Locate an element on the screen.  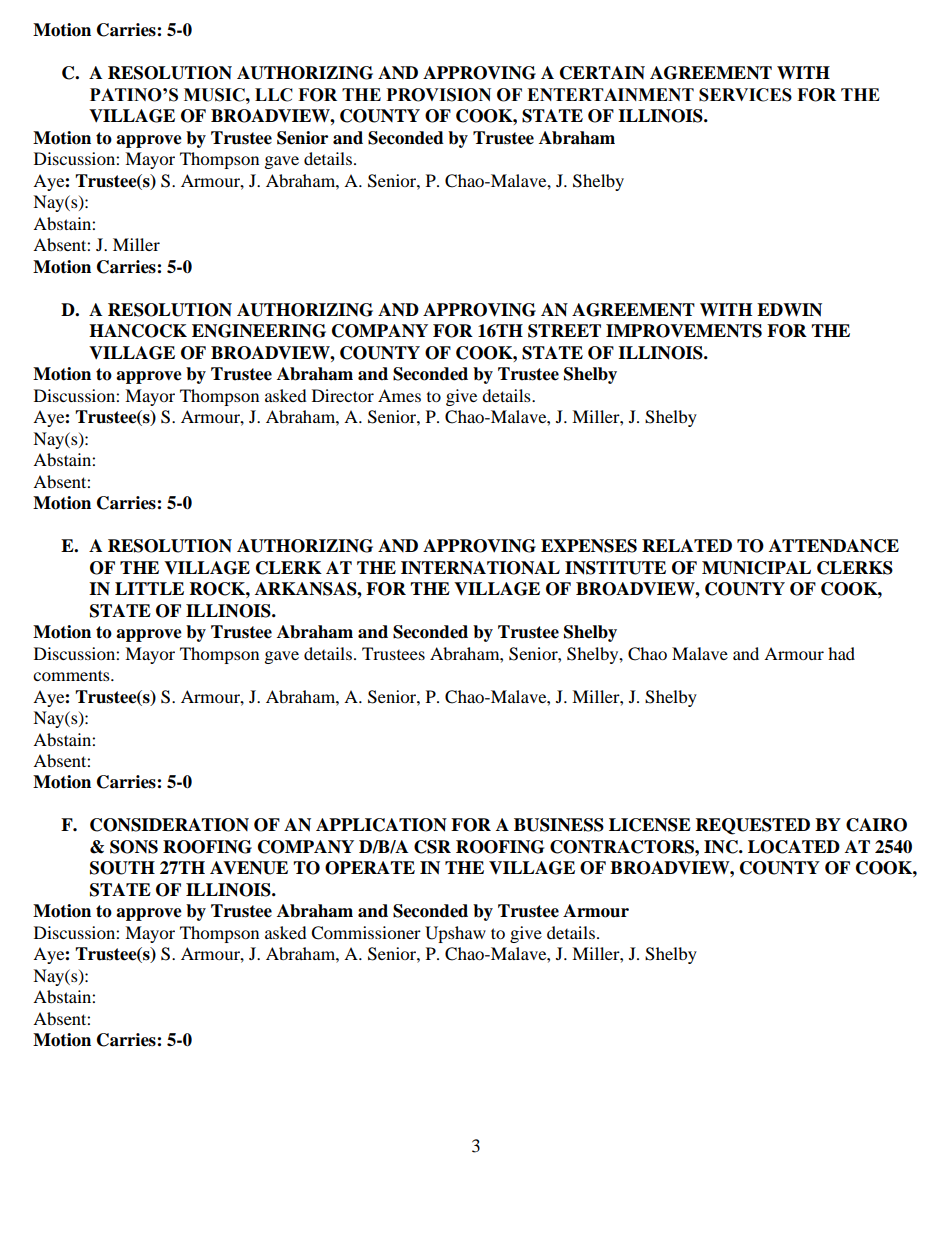
Upshaw is located at coordinates (455, 934).
